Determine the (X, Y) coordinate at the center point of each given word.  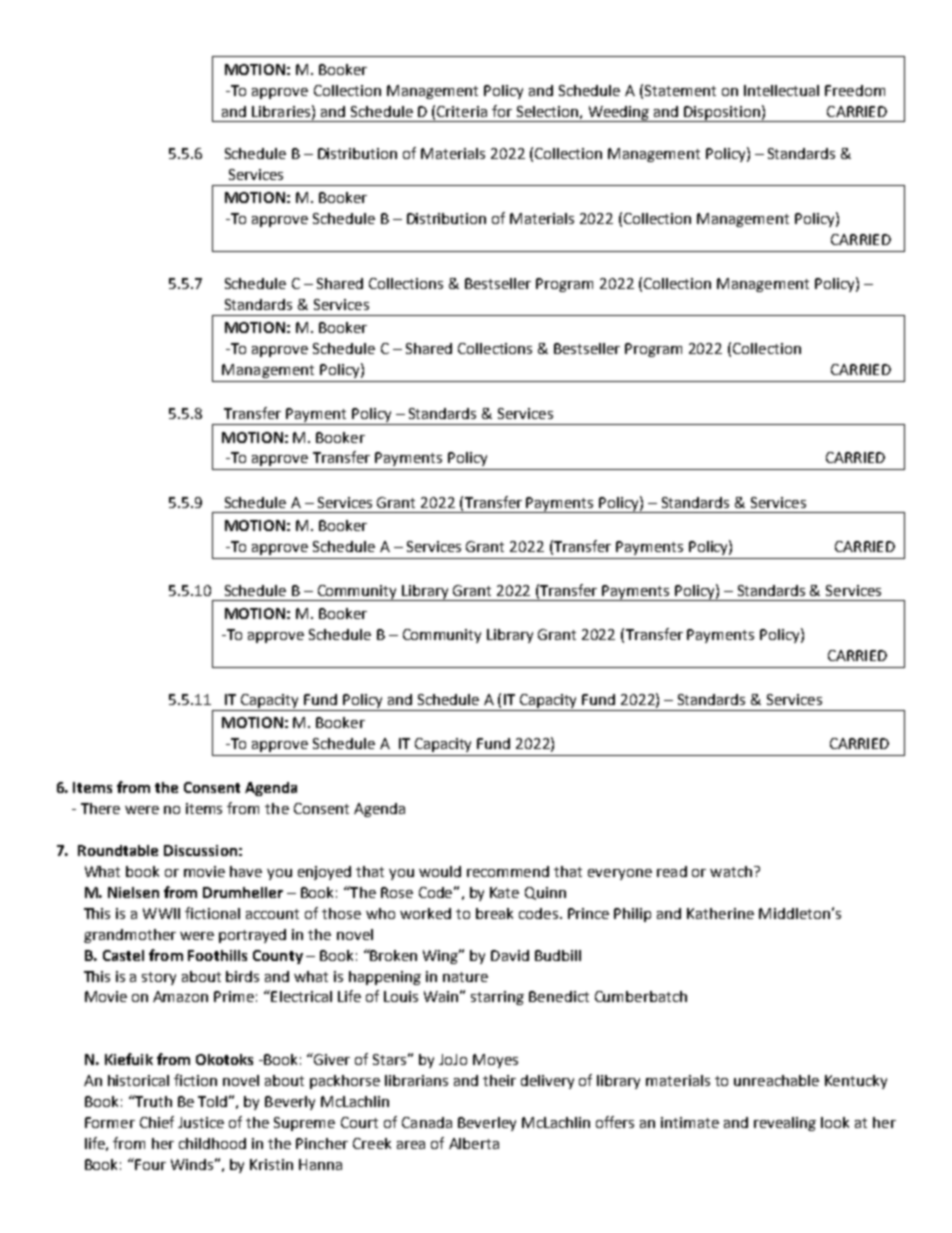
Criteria (462, 111)
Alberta (474, 1143)
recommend (508, 871)
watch (731, 871)
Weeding (619, 114)
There (100, 808)
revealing (785, 1124)
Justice (201, 1122)
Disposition (722, 114)
